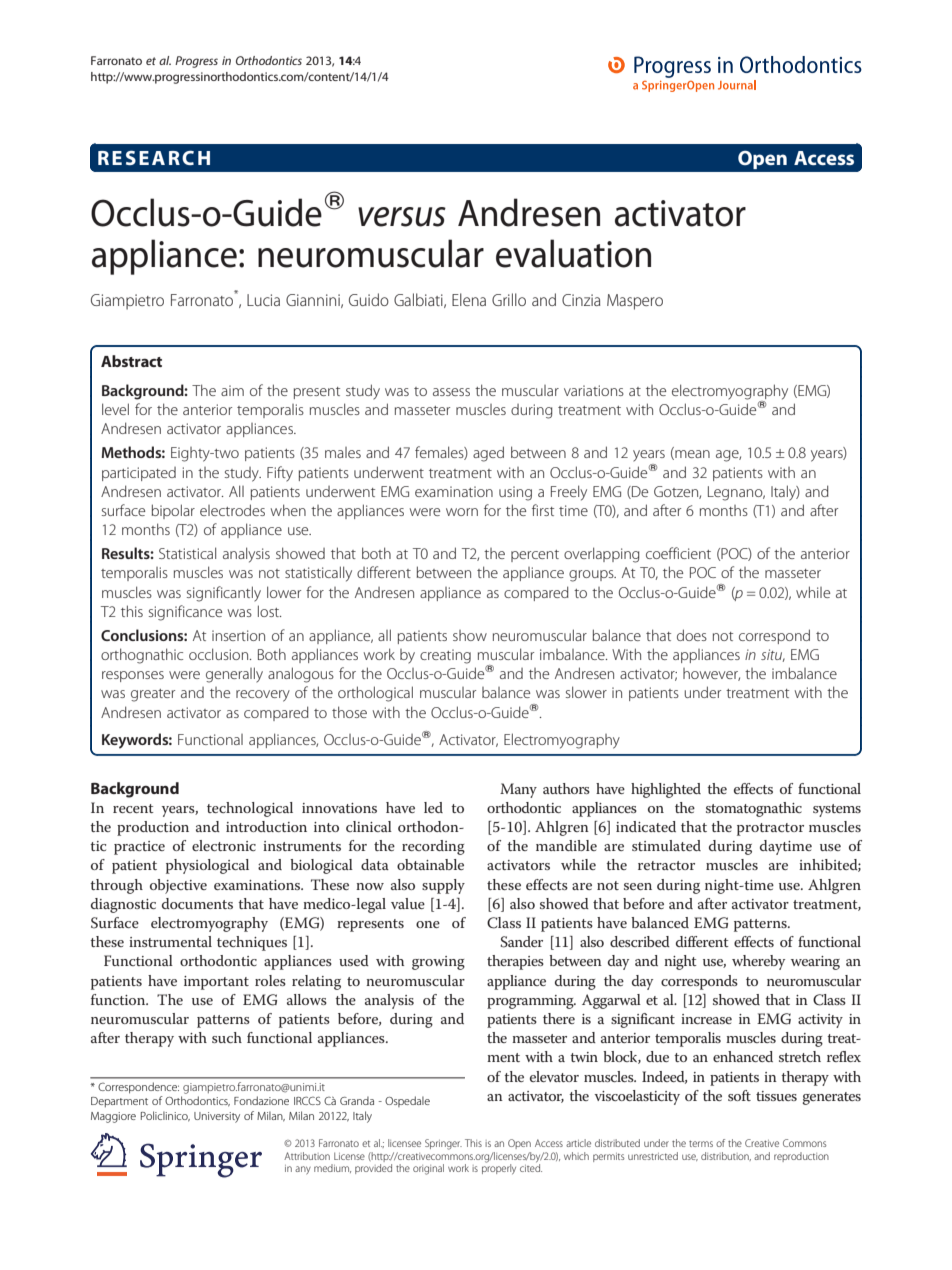  Describe the element at coordinates (173, 511) in the screenshot. I see `bipolar` at that location.
